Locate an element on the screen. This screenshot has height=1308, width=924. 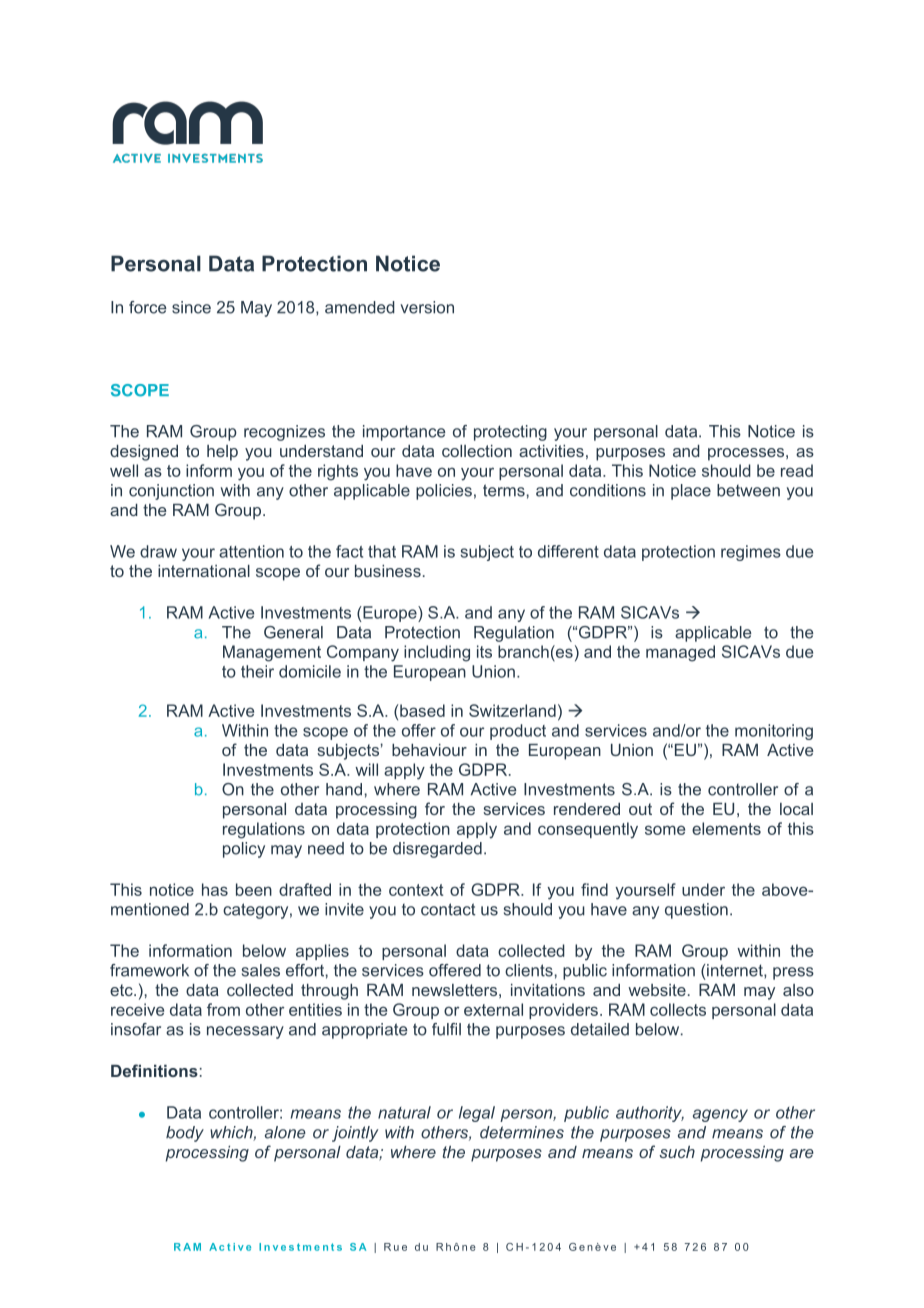
question is located at coordinates (696, 911).
